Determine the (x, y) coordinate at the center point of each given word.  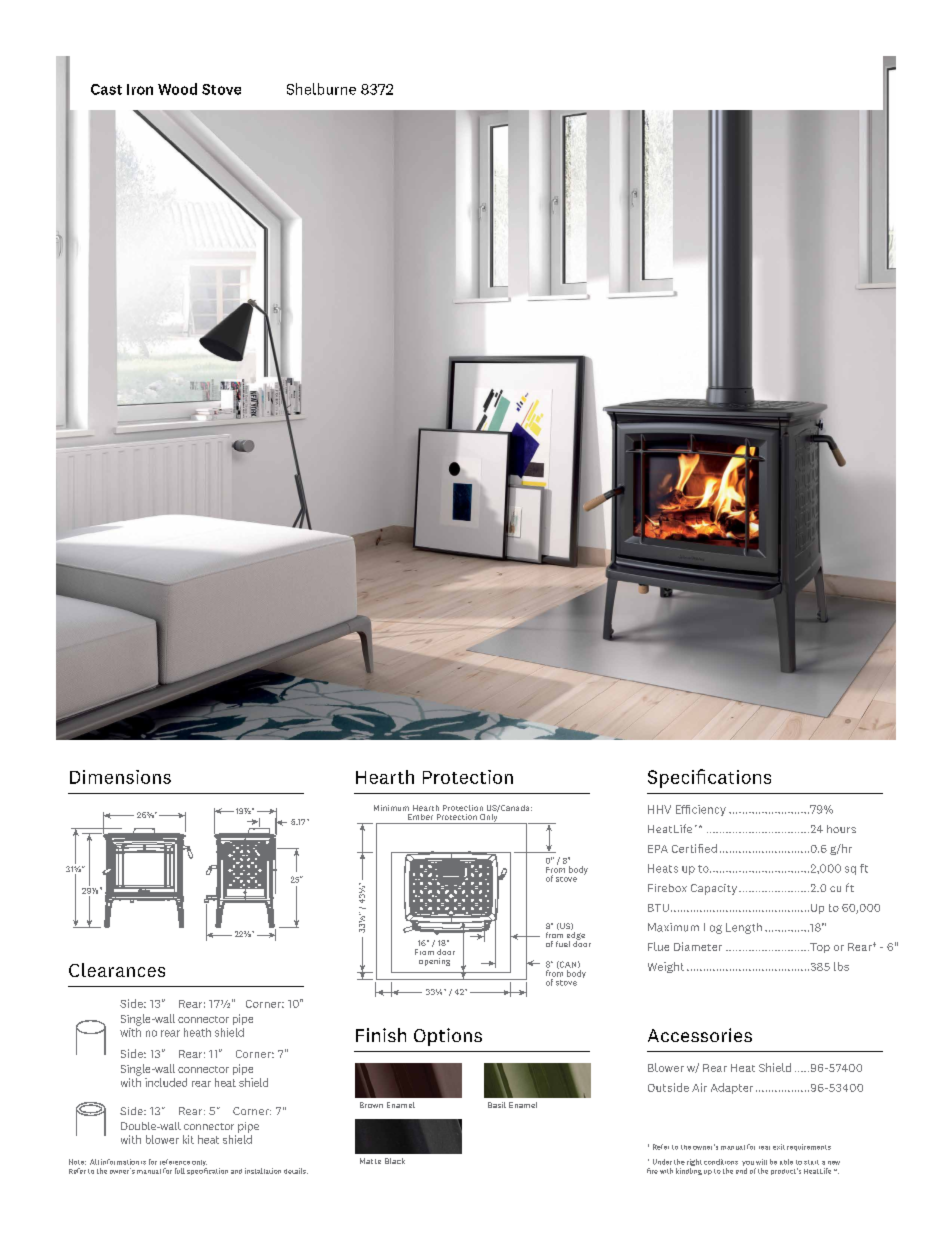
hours (841, 829)
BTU (658, 908)
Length (744, 928)
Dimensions (120, 777)
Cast (106, 89)
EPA (658, 849)
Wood (177, 89)
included (166, 1082)
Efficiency (701, 810)
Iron (140, 89)
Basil (497, 1105)
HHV (659, 809)
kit (188, 1139)
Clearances (117, 970)
